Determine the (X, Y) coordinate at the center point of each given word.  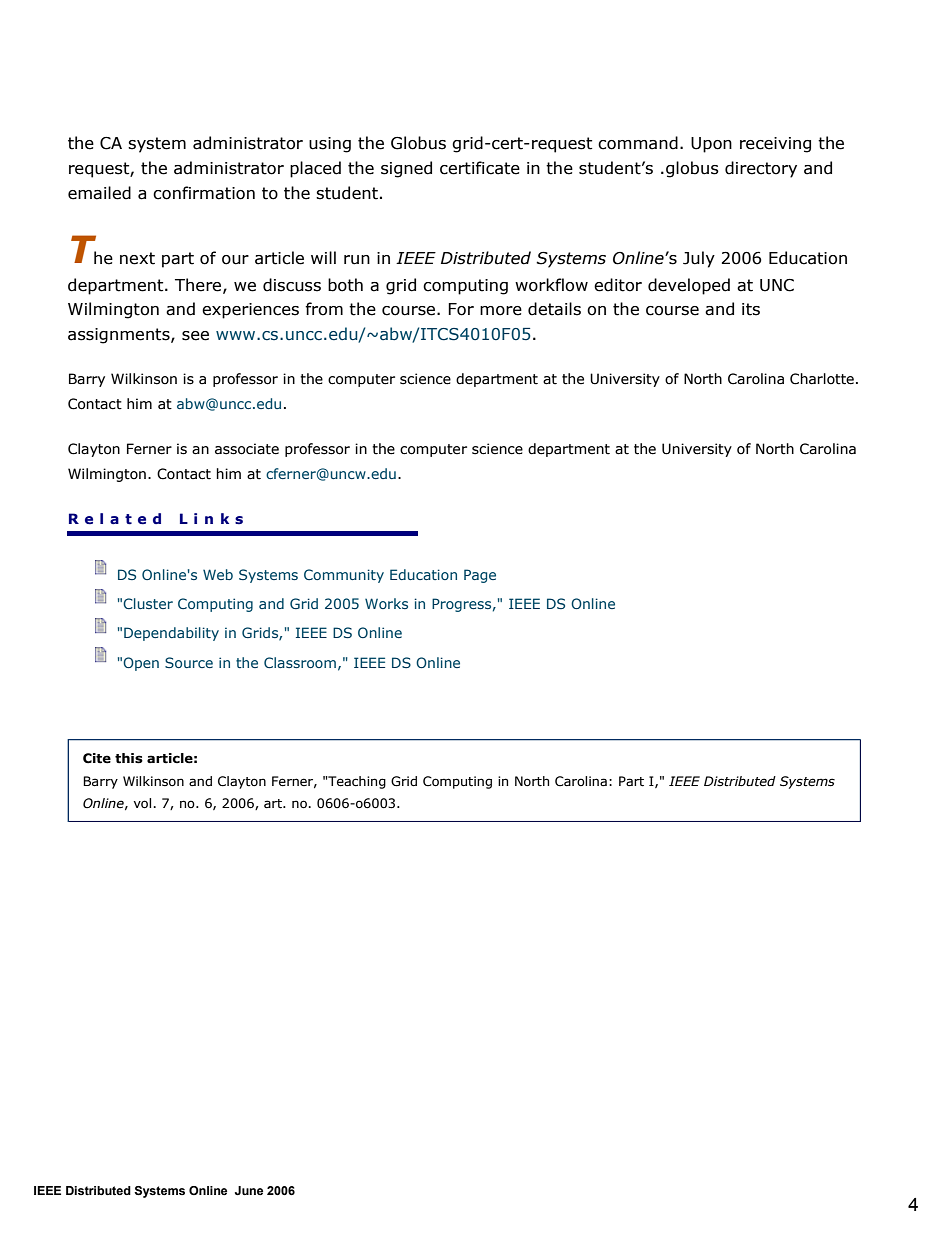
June (249, 1190)
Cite (97, 758)
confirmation (204, 193)
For (461, 309)
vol (143, 803)
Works (386, 603)
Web (218, 574)
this (129, 758)
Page (480, 576)
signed (406, 169)
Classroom (300, 662)
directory (761, 169)
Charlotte (822, 379)
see (195, 336)
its (751, 309)
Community (344, 576)
